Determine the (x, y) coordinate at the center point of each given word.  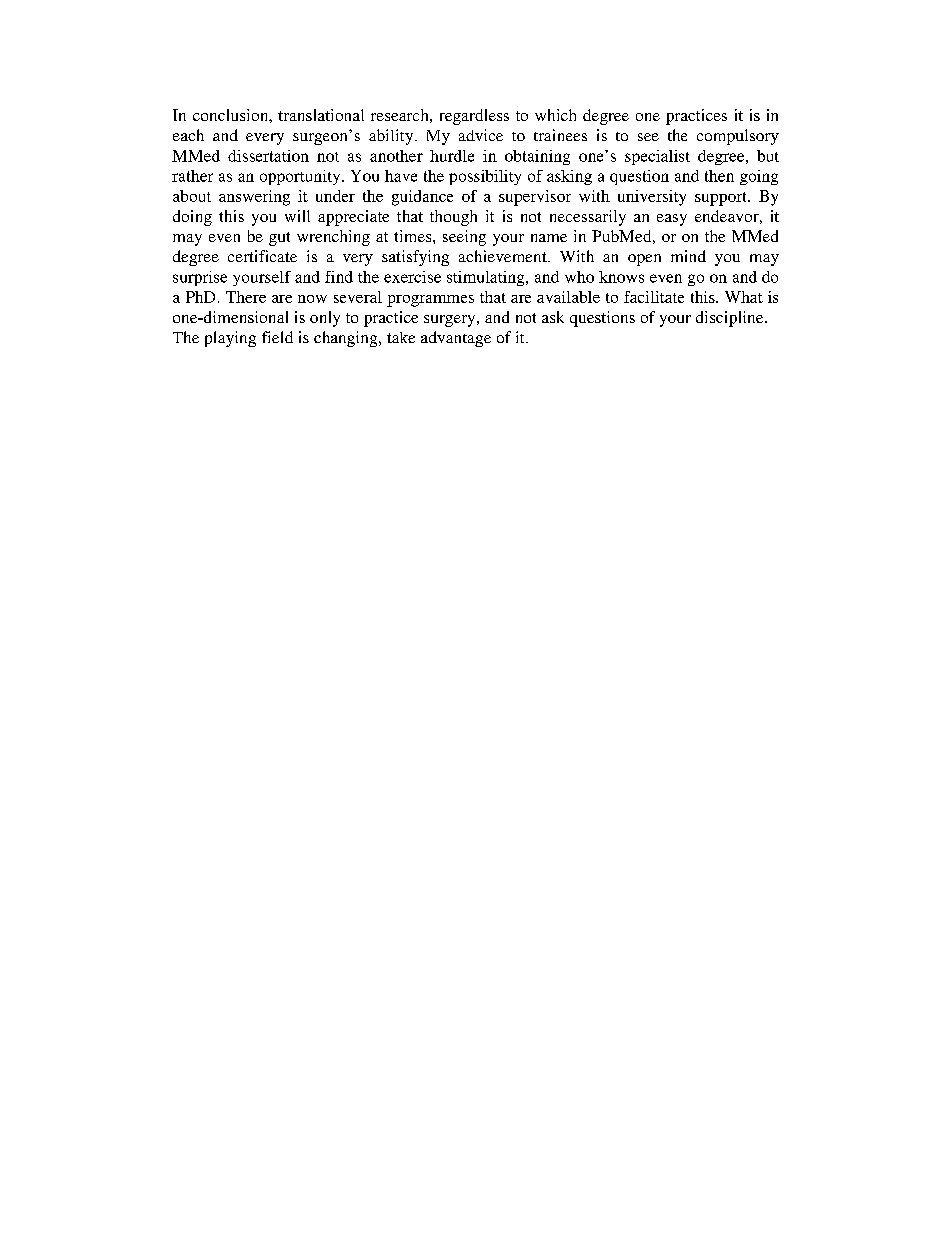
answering (254, 198)
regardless (474, 117)
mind (688, 256)
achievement (504, 256)
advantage (456, 339)
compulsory (738, 137)
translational (321, 115)
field (277, 337)
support (722, 199)
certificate (262, 256)
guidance (422, 198)
